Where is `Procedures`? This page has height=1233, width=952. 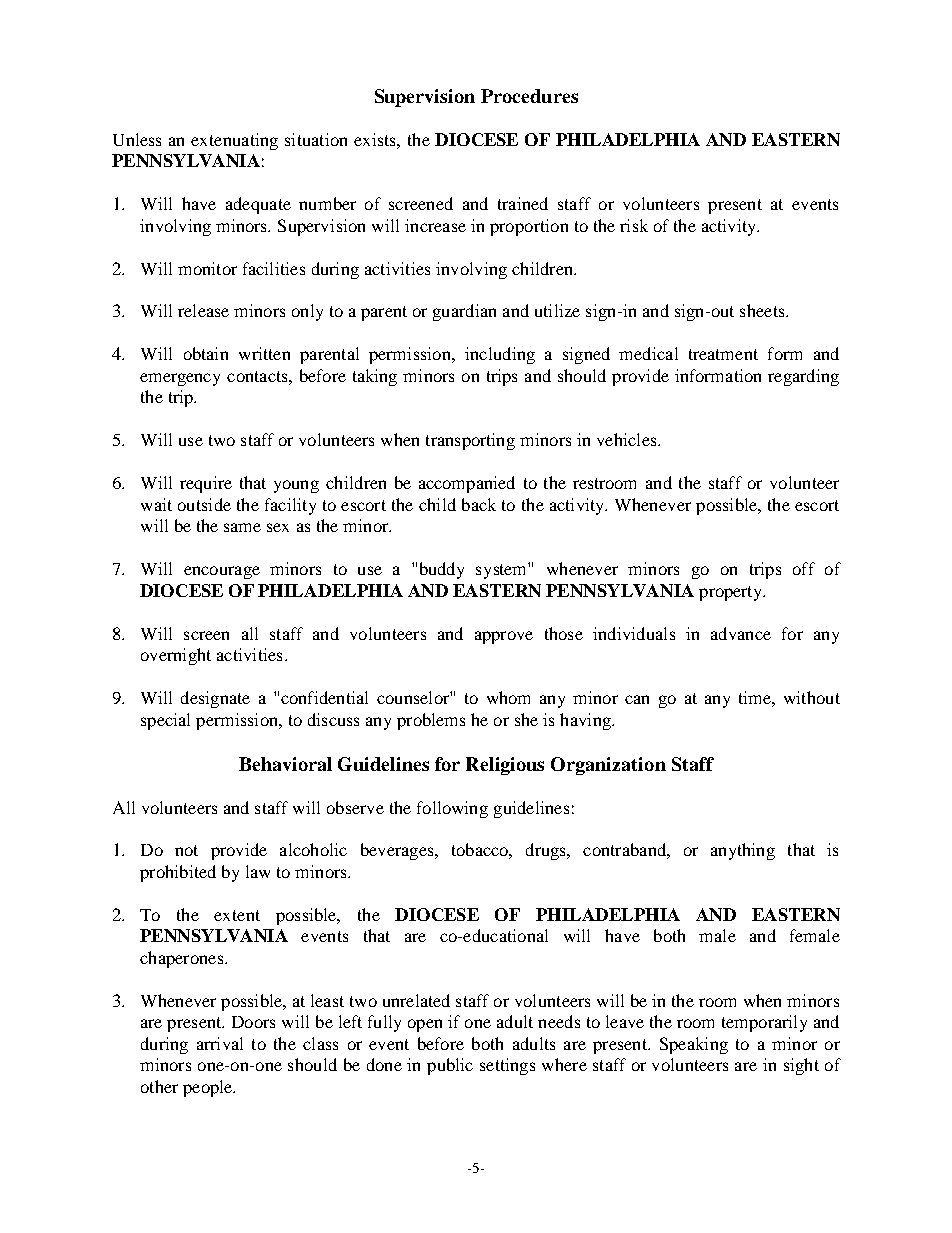
Procedures is located at coordinates (529, 96).
